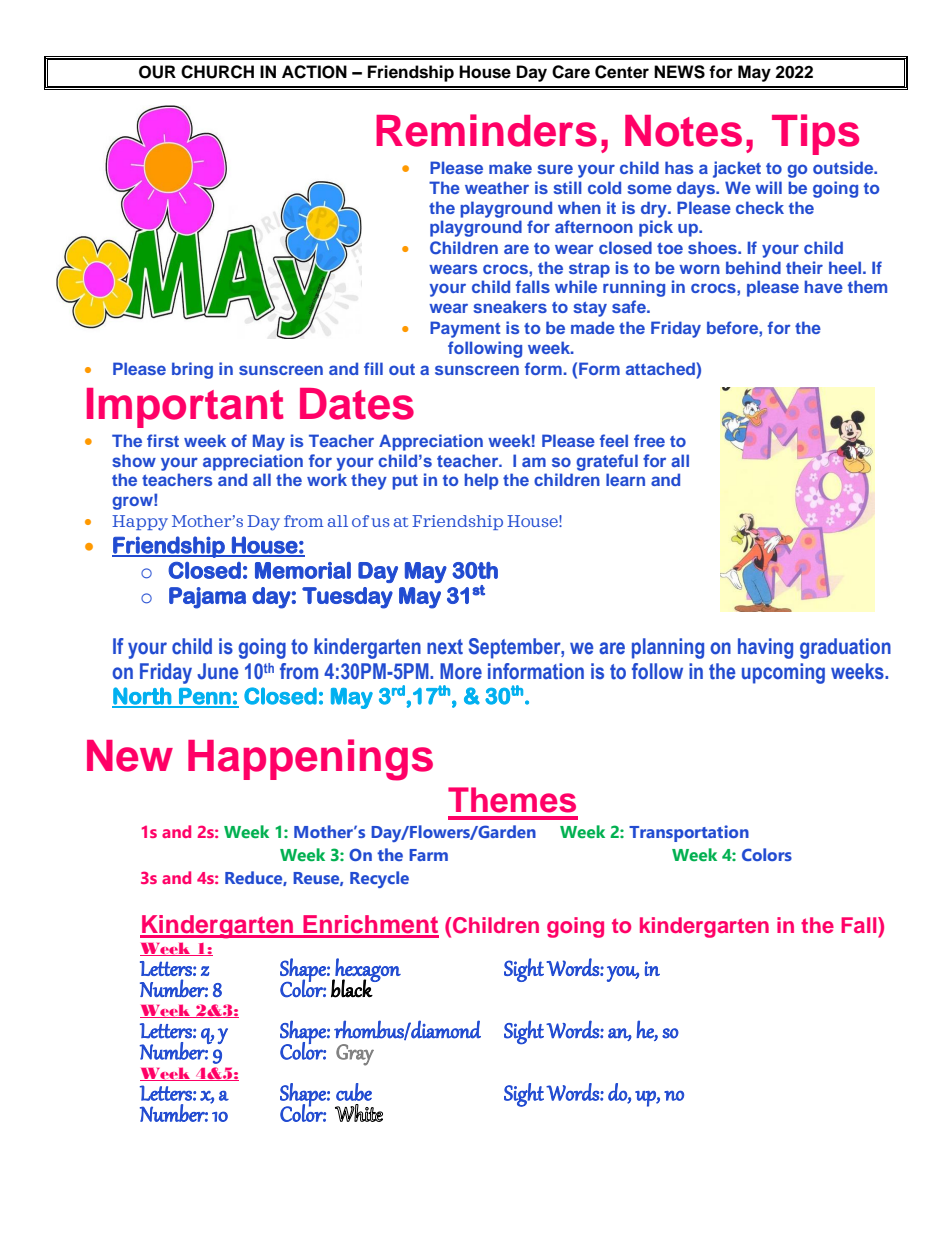 This page has height=1233, width=952. Describe the element at coordinates (815, 134) in the page. I see `Tips` at that location.
